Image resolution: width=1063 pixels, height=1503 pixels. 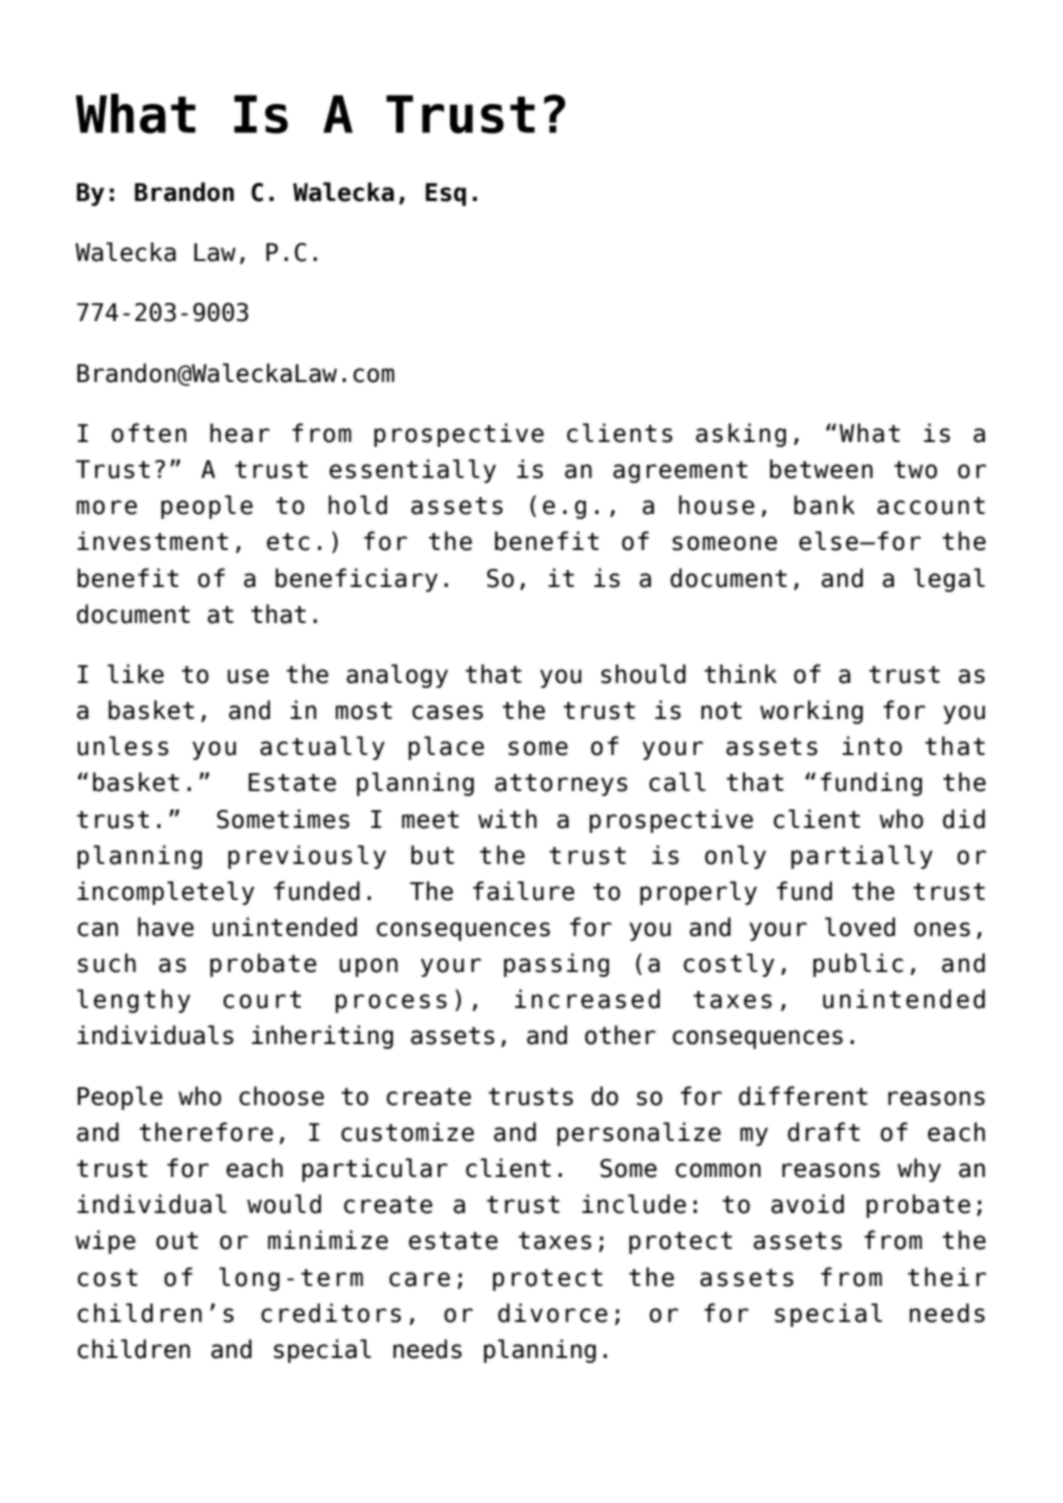 What do you see at coordinates (177, 1241) in the image?
I see `out` at bounding box center [177, 1241].
